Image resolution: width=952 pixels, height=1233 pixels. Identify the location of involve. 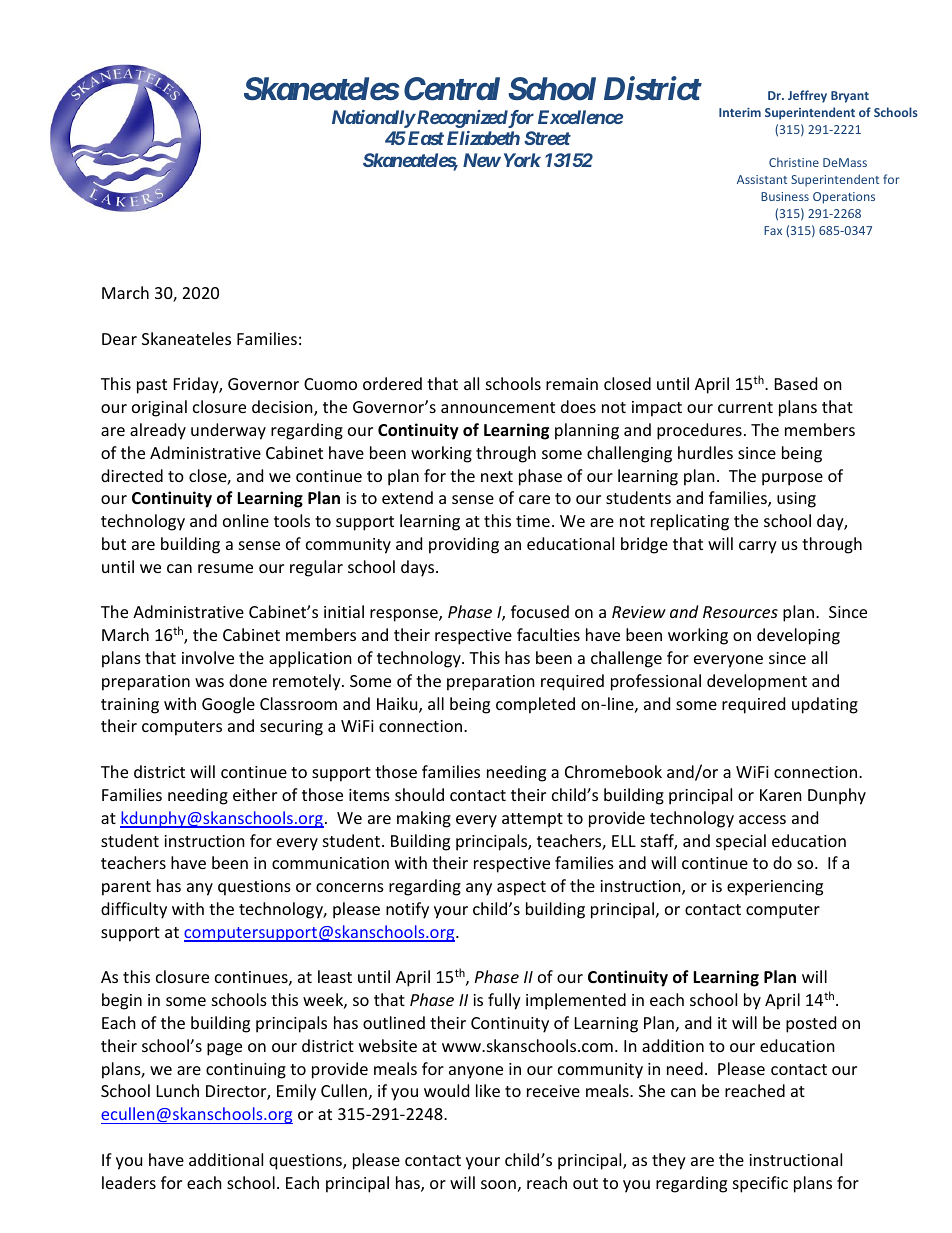
(208, 657).
